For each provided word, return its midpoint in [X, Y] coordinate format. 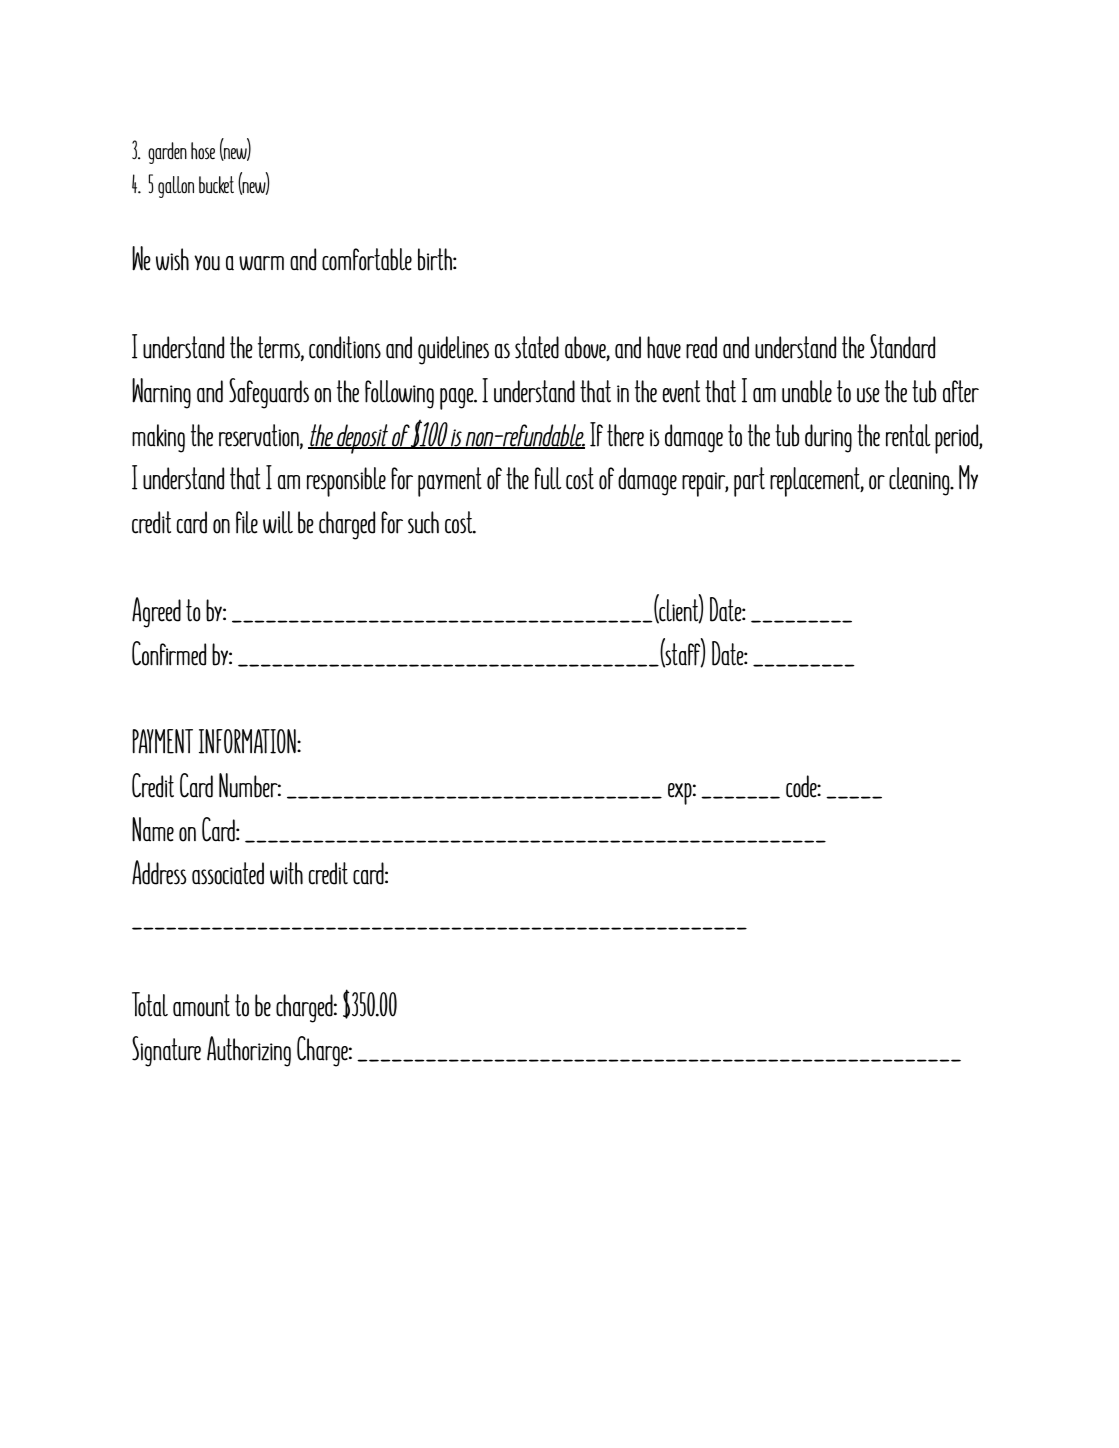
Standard [902, 346]
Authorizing [249, 1051]
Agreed [156, 612]
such [423, 522]
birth [436, 259]
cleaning [920, 481]
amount [201, 1005]
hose [203, 151]
